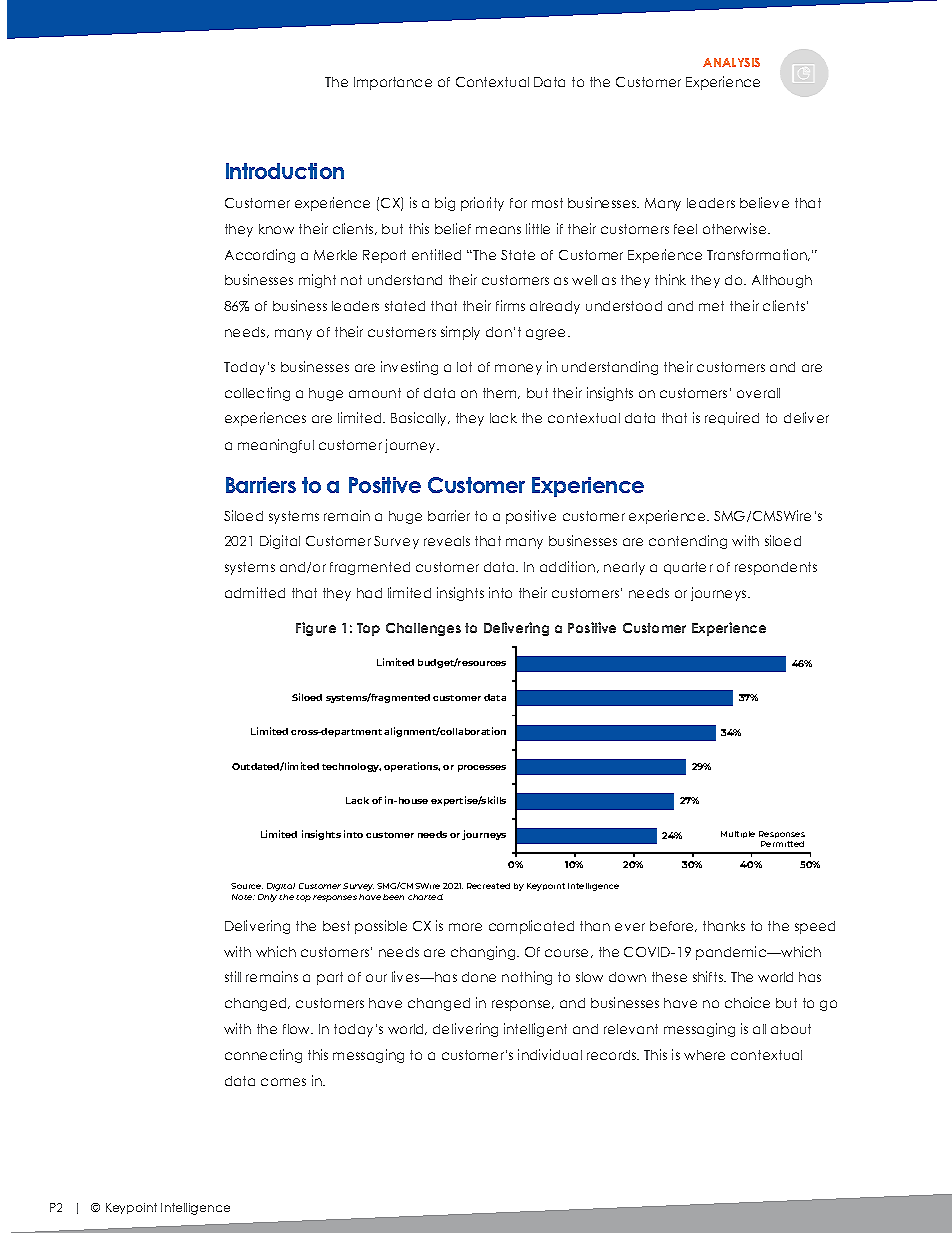 The width and height of the screenshot is (952, 1233). I want to click on admitted, so click(255, 592).
